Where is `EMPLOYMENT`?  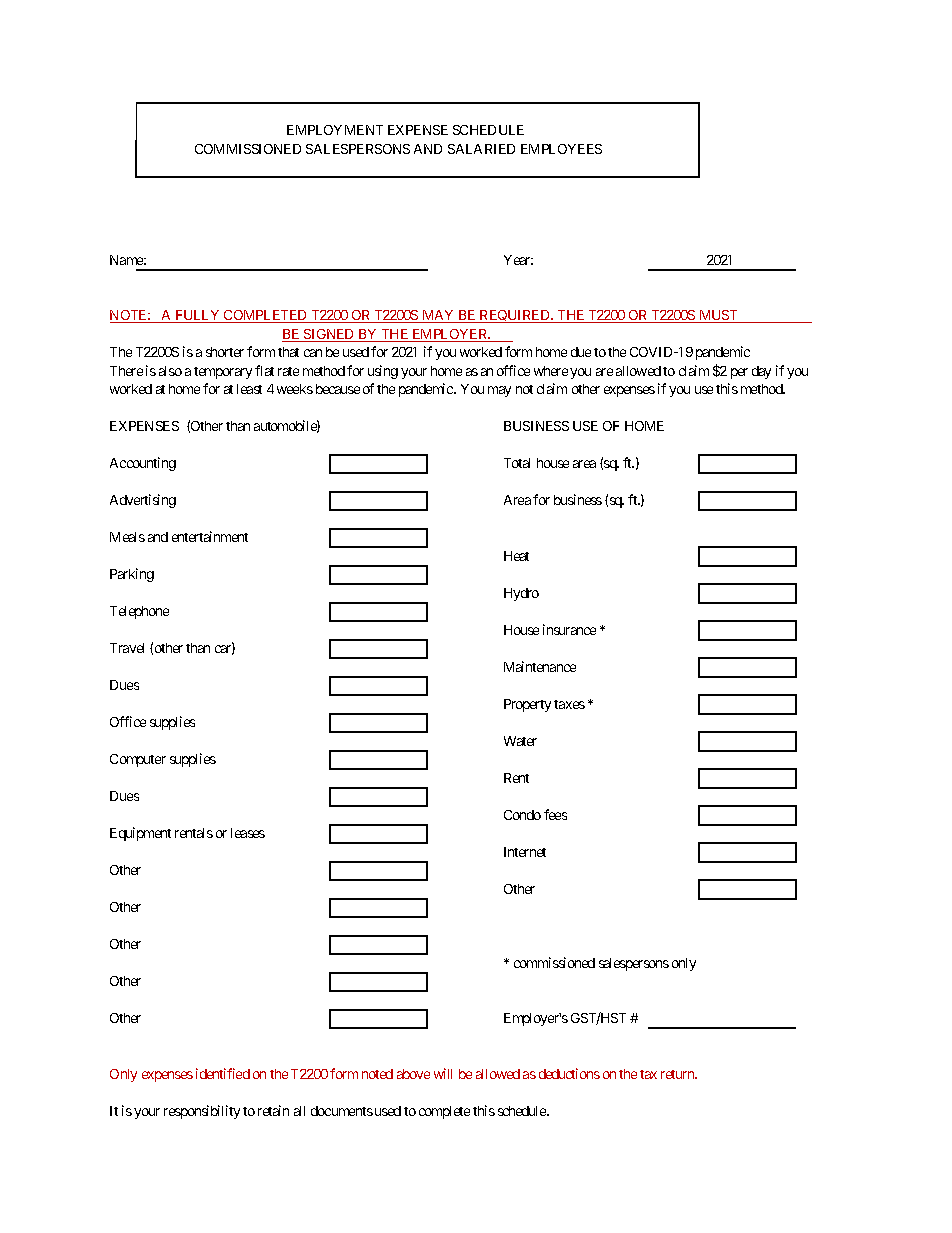
EMPLOYMENT is located at coordinates (335, 130).
